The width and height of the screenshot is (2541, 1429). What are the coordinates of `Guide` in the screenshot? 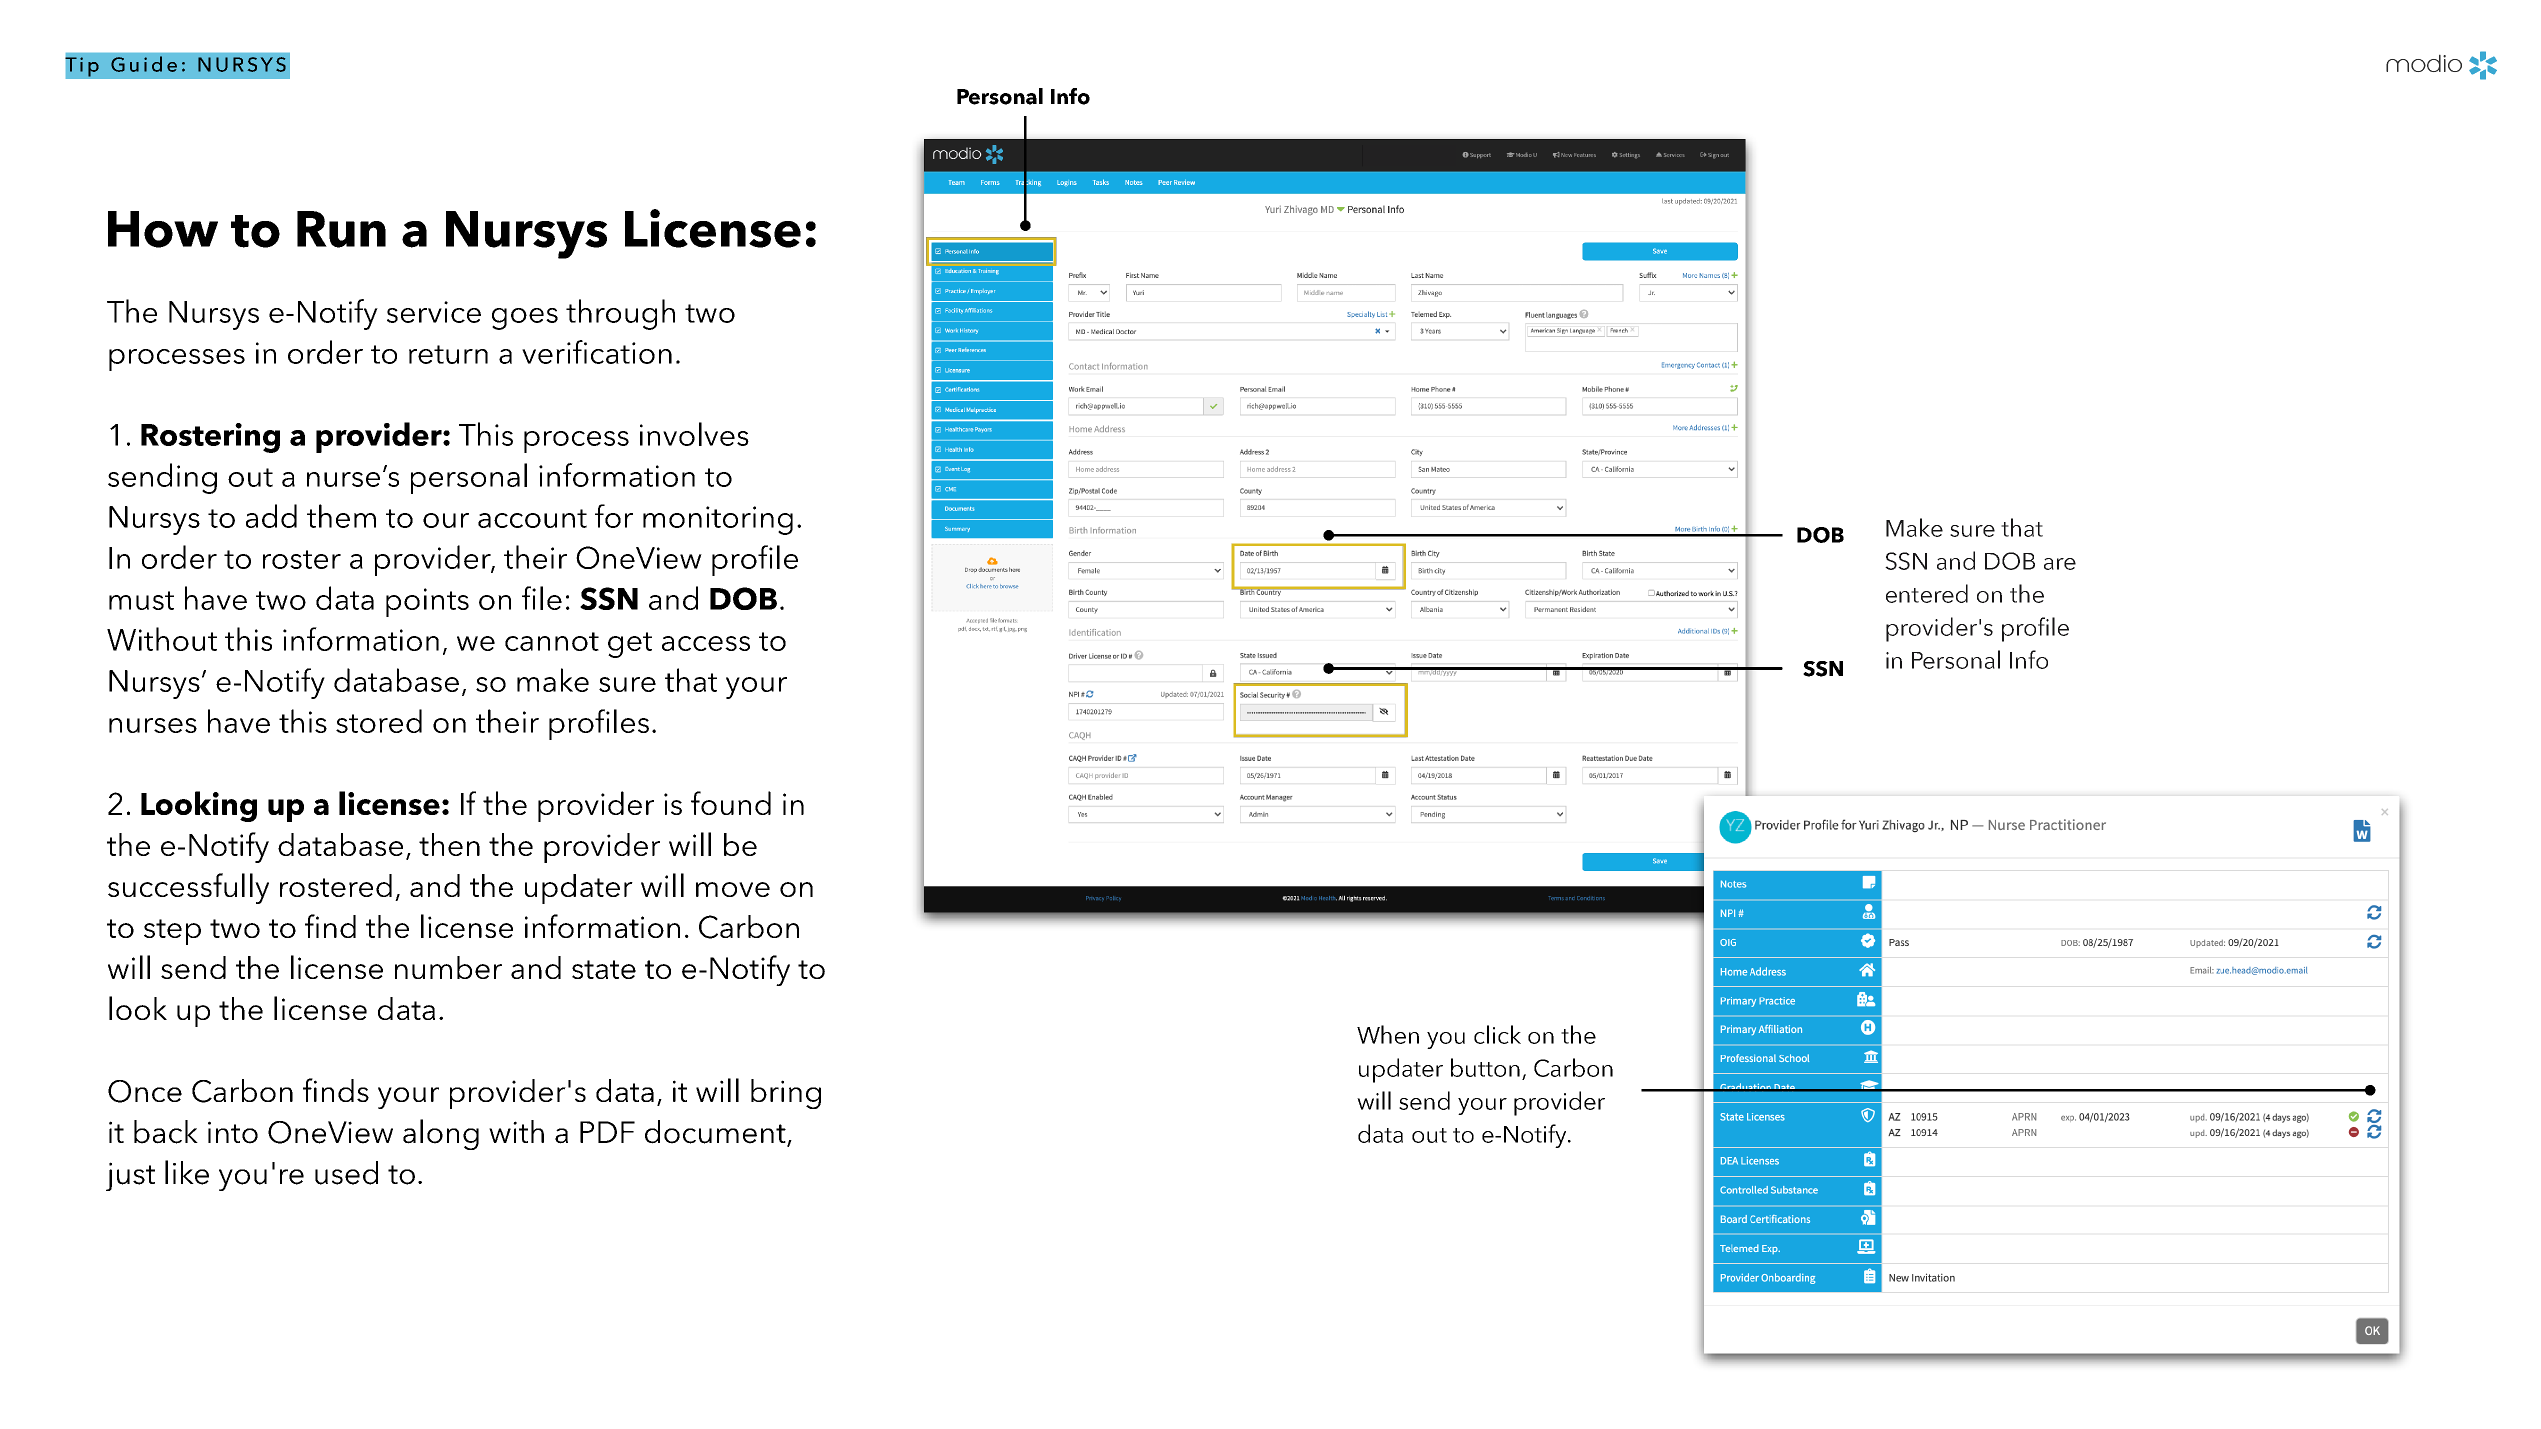 It's located at (144, 64).
